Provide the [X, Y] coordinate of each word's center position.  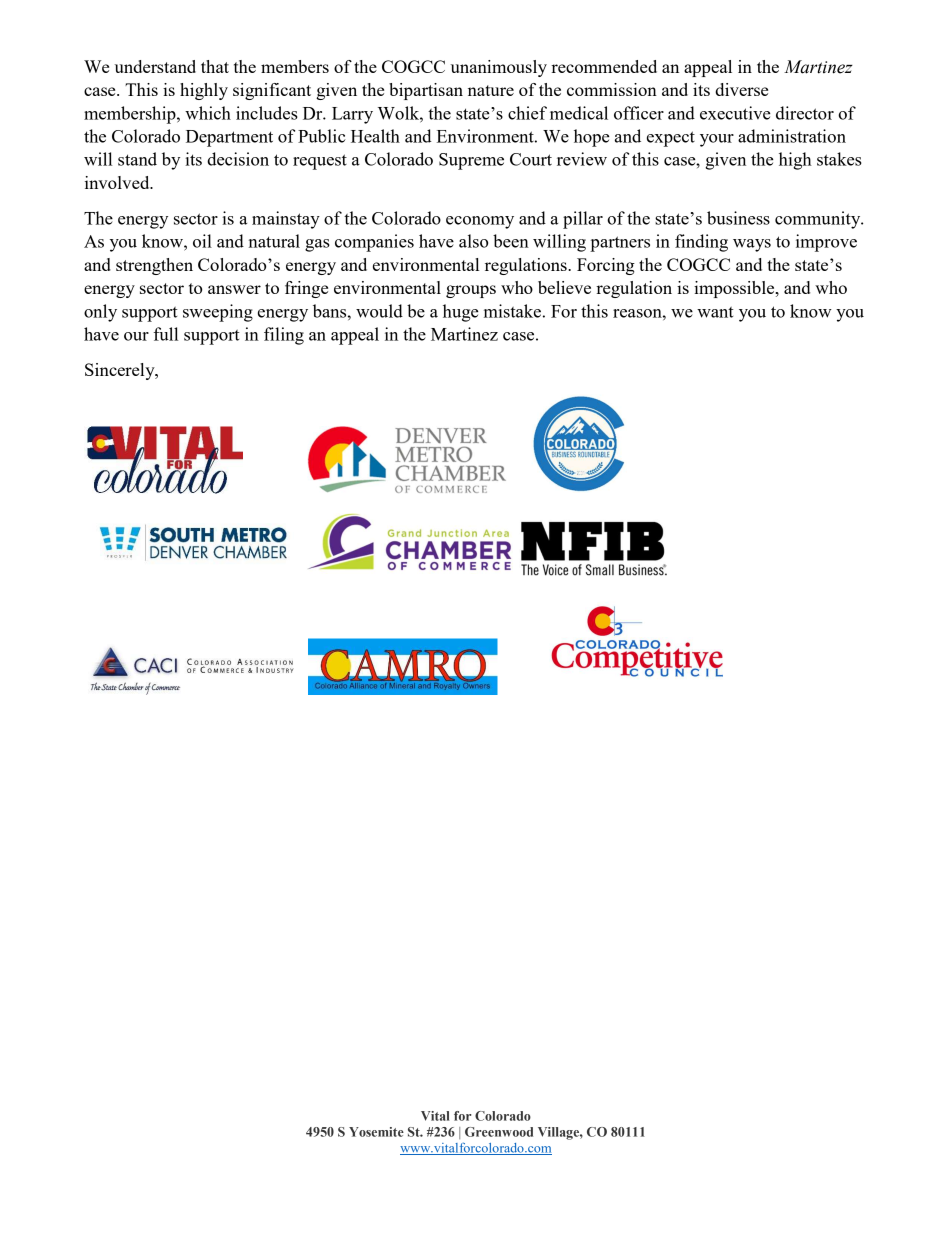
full [165, 334]
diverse [741, 89]
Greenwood [499, 1132]
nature [491, 90]
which [208, 113]
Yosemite [376, 1132]
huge [461, 313]
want [715, 312]
